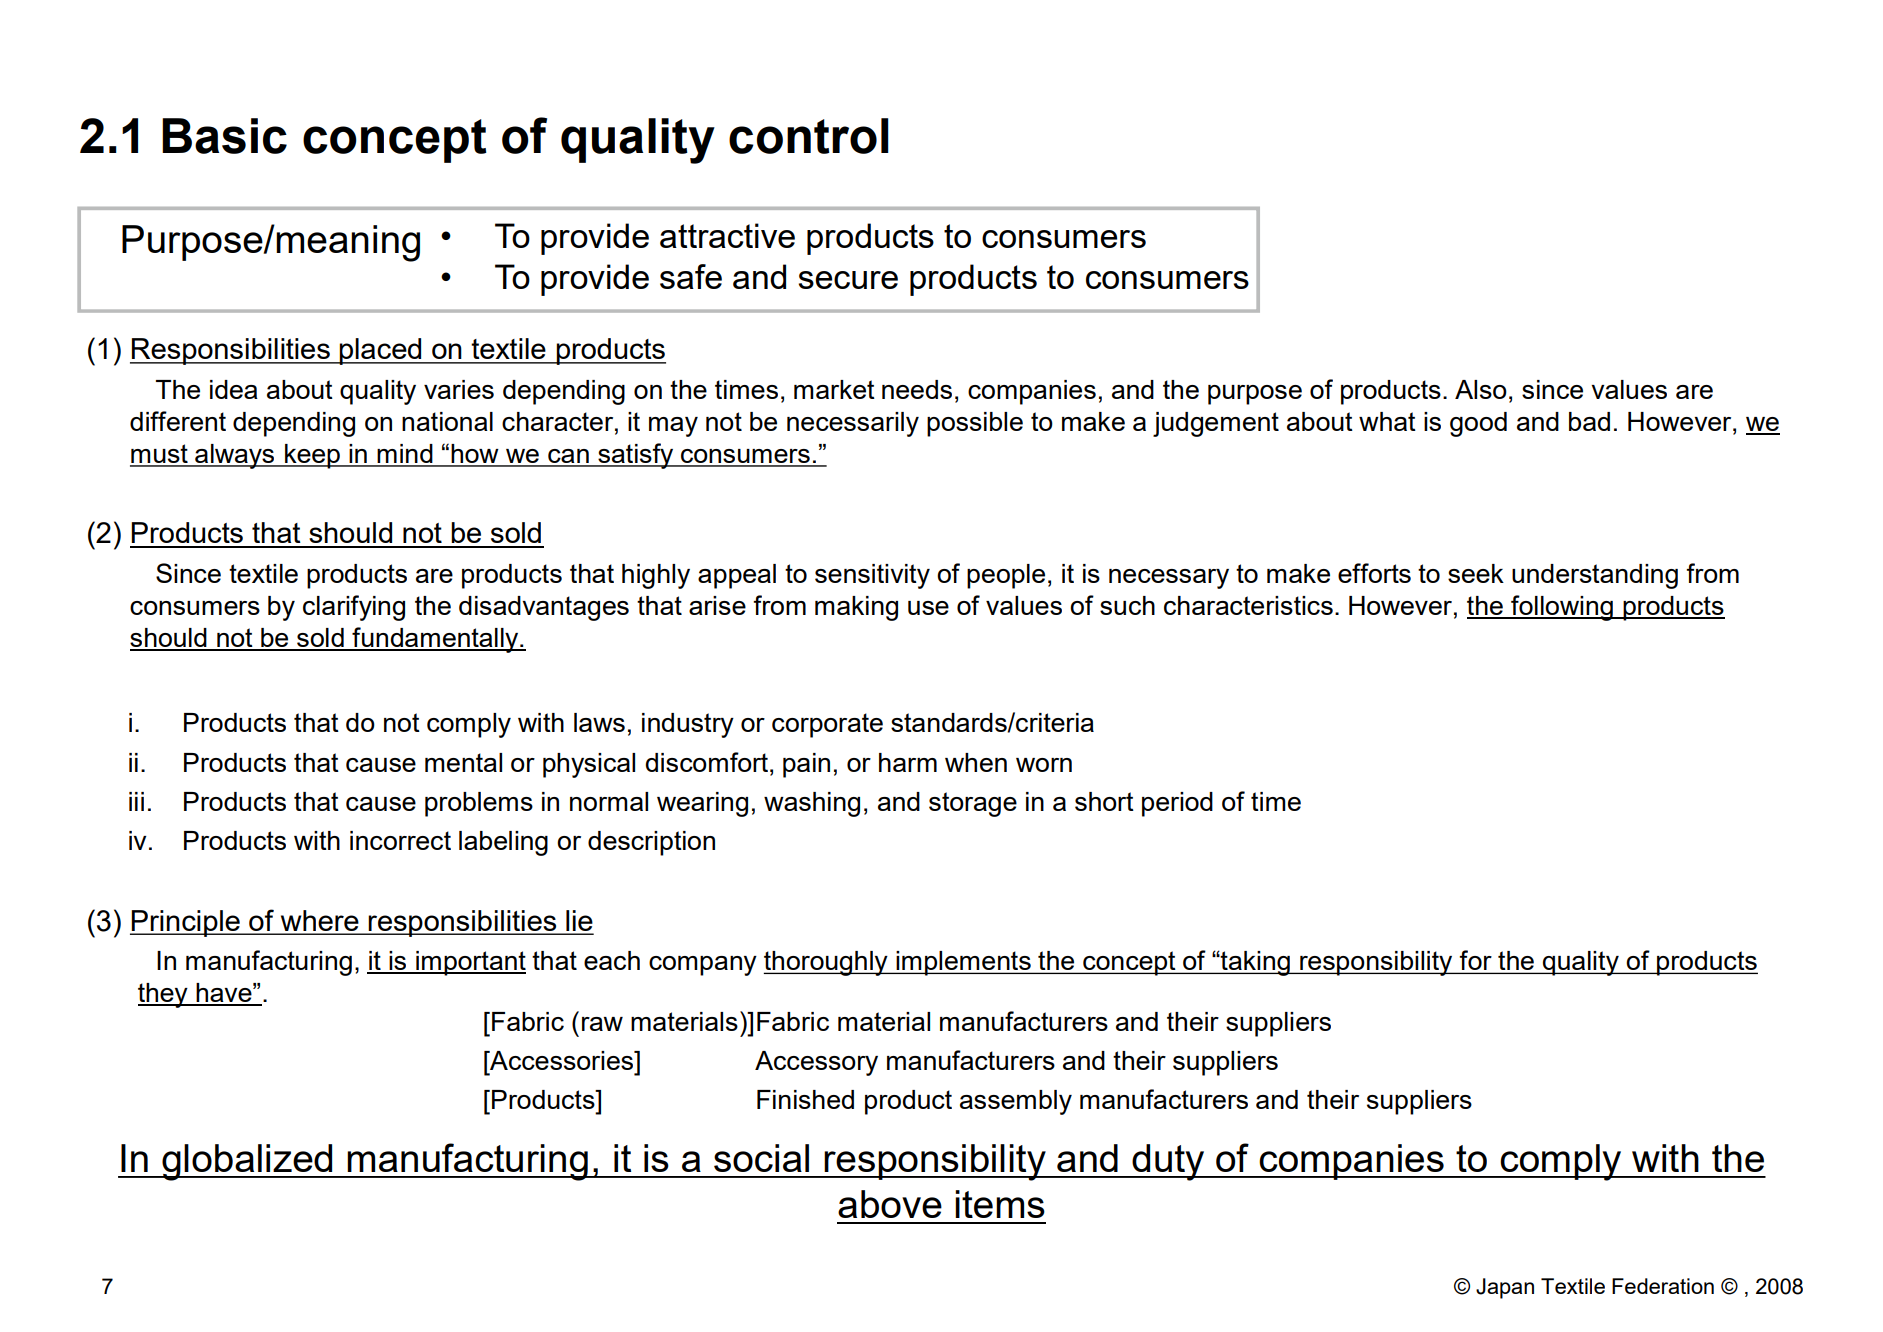 The image size is (1883, 1332). Describe the element at coordinates (1562, 608) in the screenshot. I see `following` at that location.
